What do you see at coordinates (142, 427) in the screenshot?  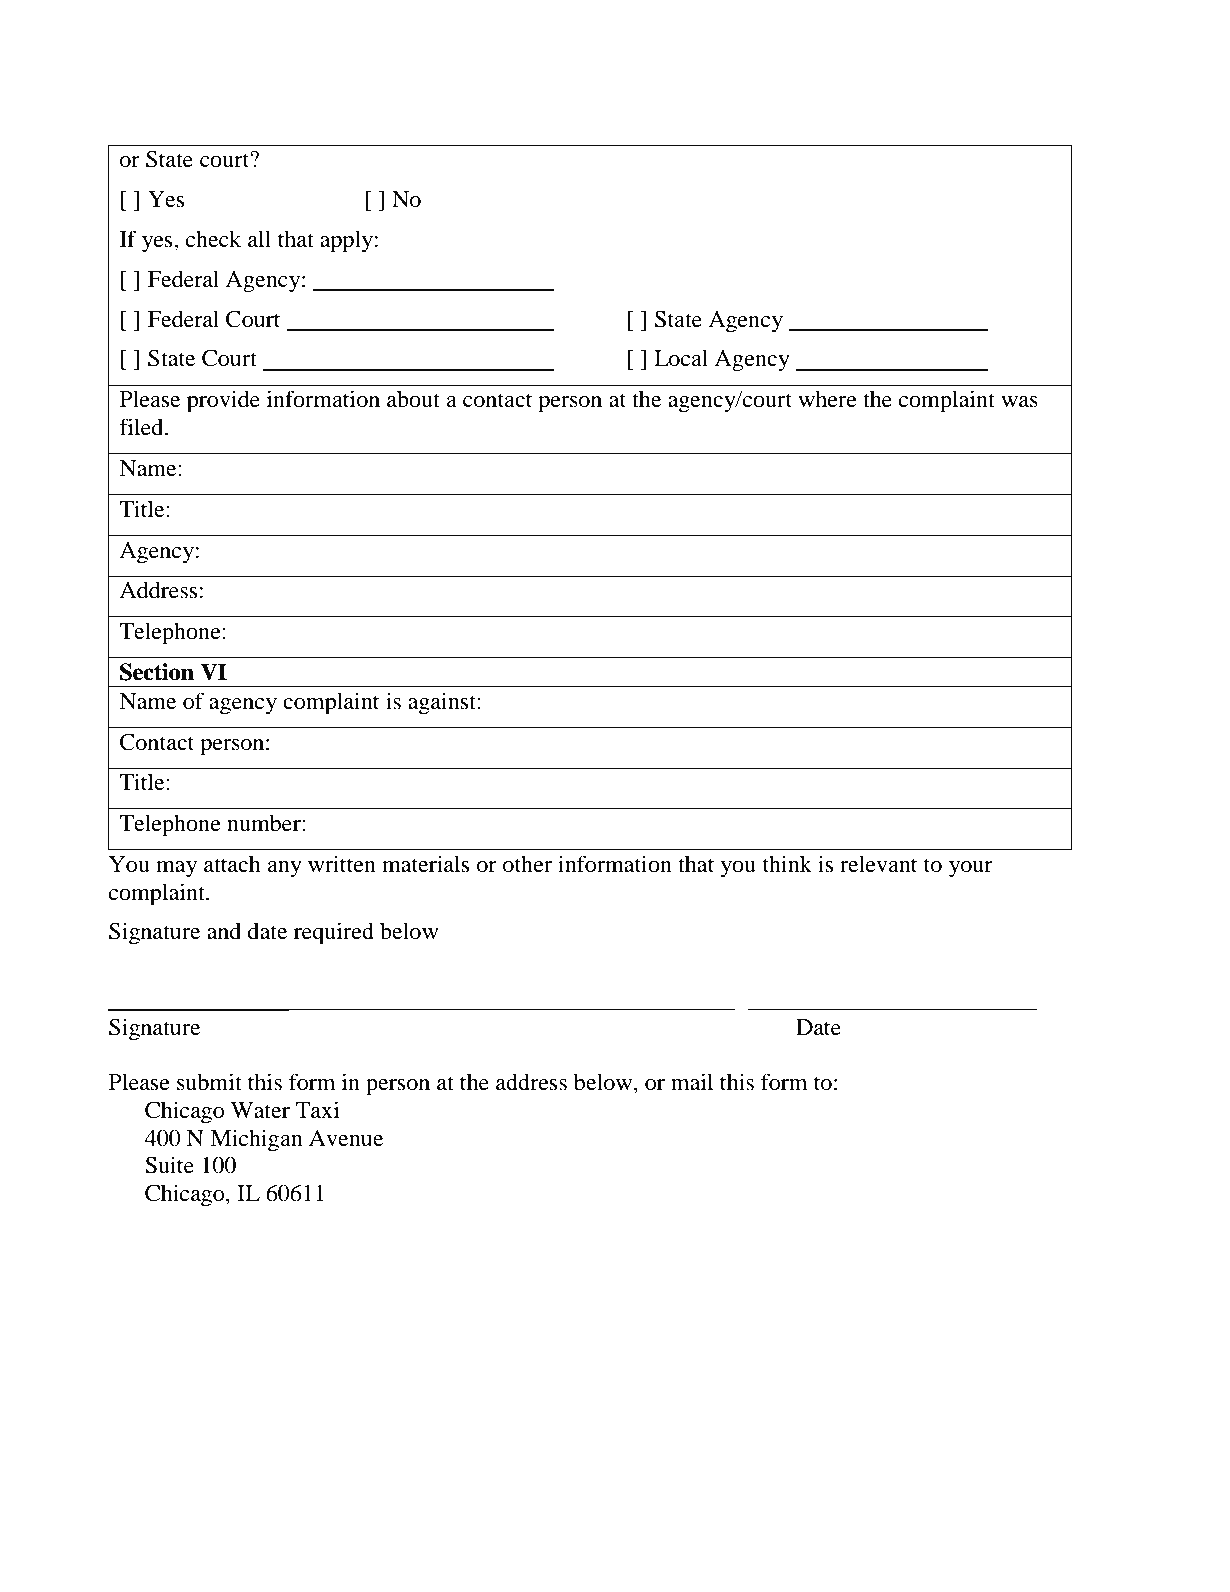 I see `filed` at bounding box center [142, 427].
